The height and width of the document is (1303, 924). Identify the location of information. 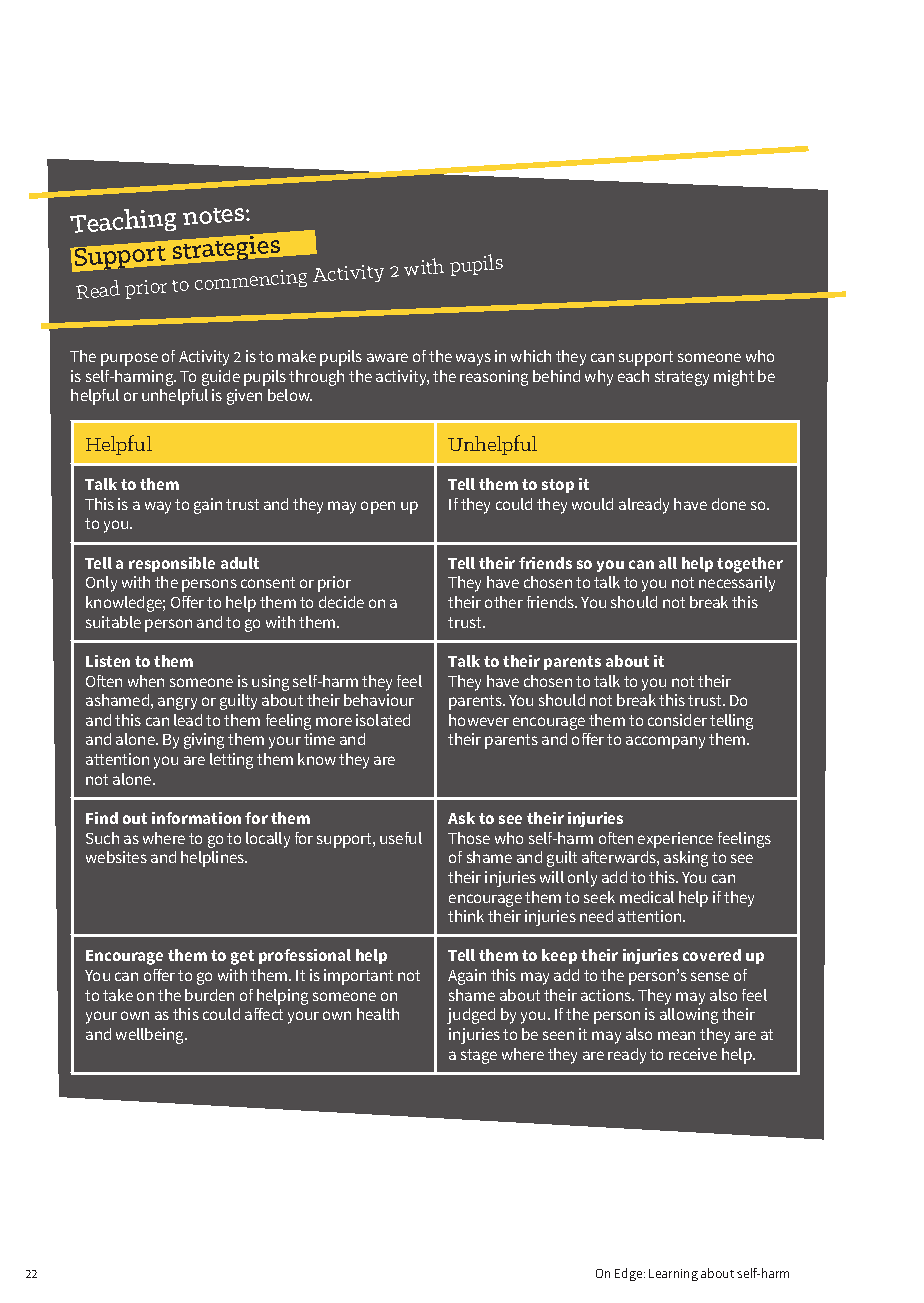
(196, 818).
